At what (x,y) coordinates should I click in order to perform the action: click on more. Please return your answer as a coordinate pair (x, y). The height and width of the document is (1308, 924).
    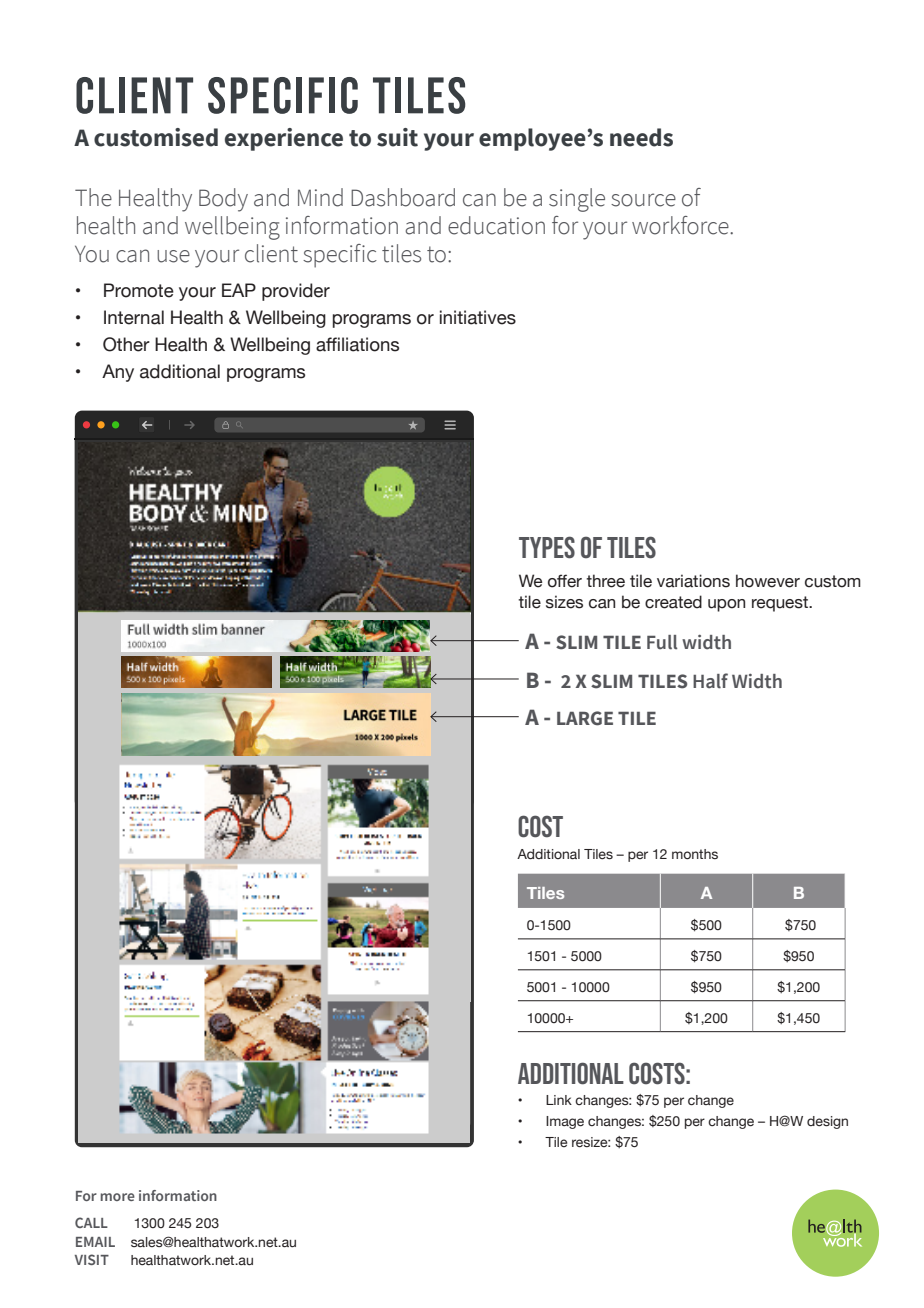
    Looking at the image, I should click on (118, 1197).
